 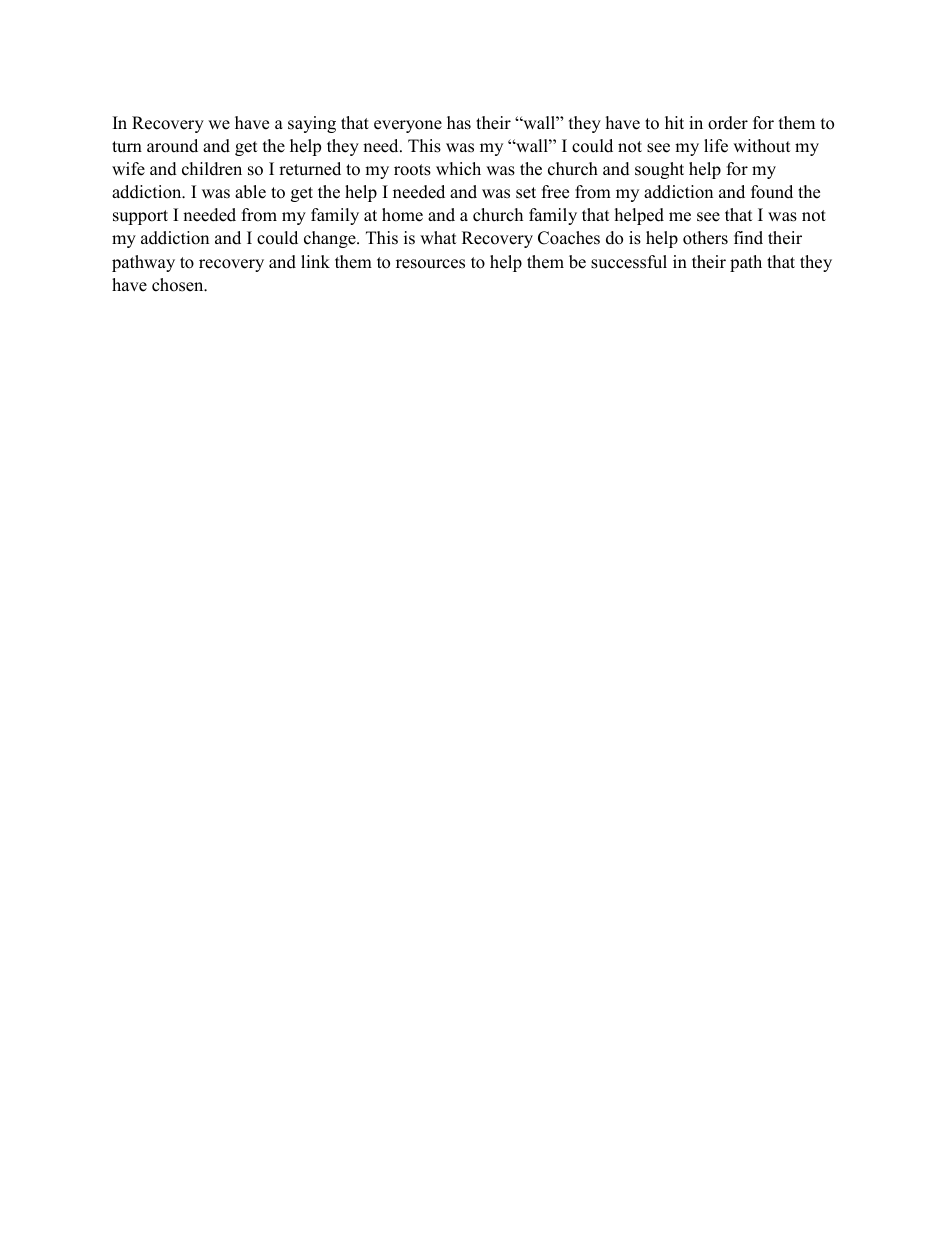 I want to click on support, so click(x=140, y=217).
